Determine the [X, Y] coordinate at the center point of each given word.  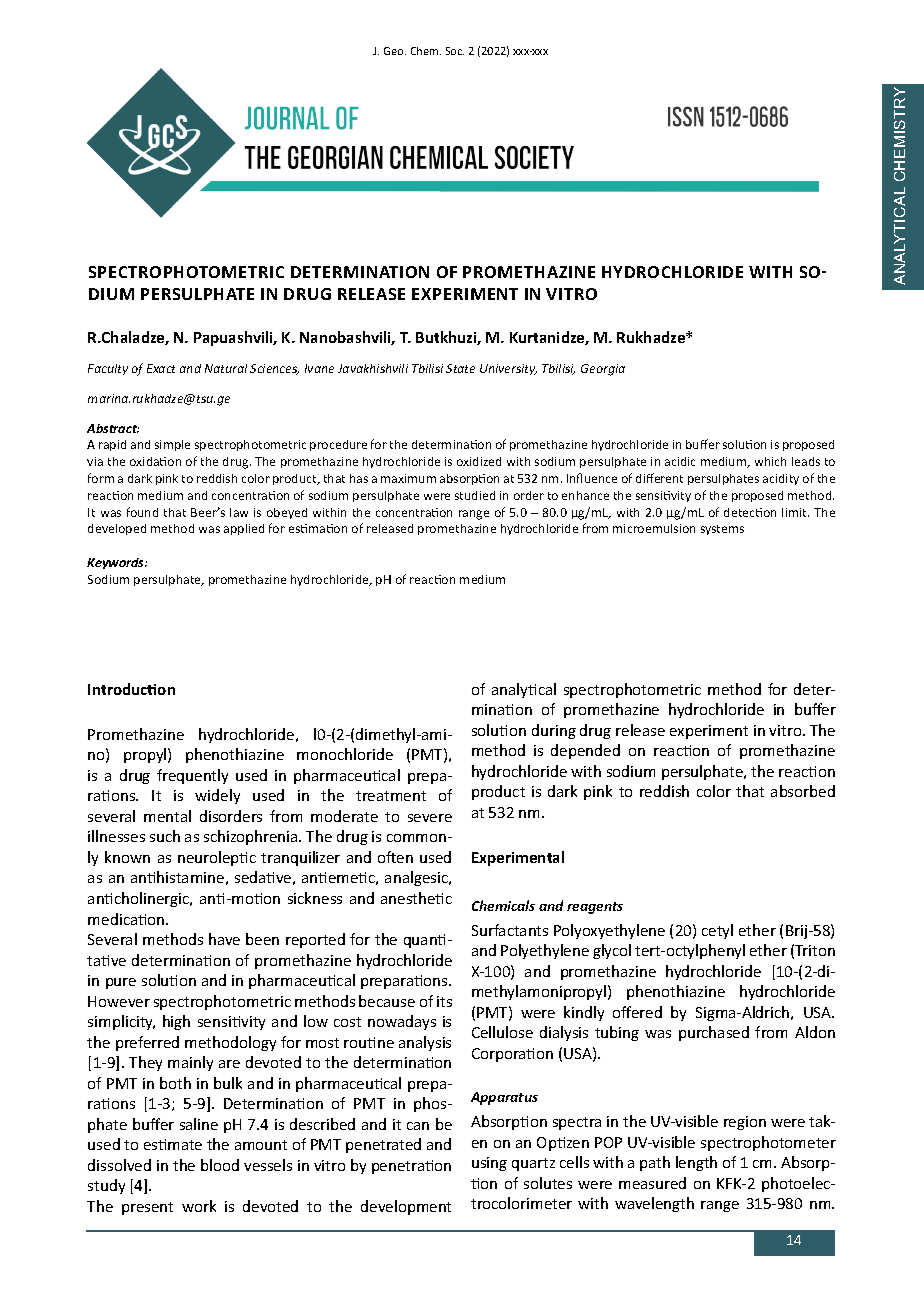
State [460, 368]
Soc [455, 51]
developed [117, 529]
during [554, 731]
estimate [173, 1144]
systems [722, 530]
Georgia [603, 370]
